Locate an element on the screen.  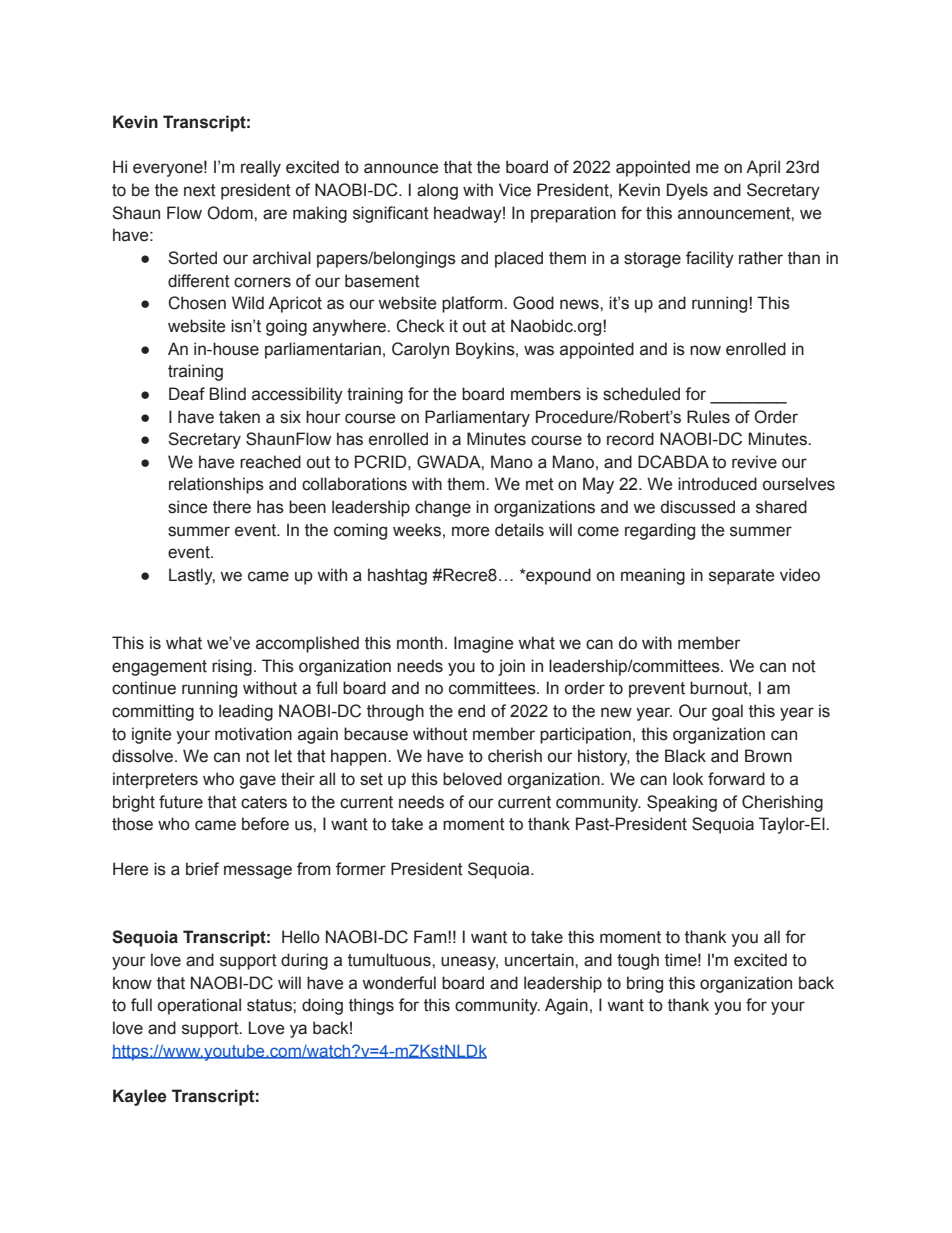
April is located at coordinates (763, 168).
